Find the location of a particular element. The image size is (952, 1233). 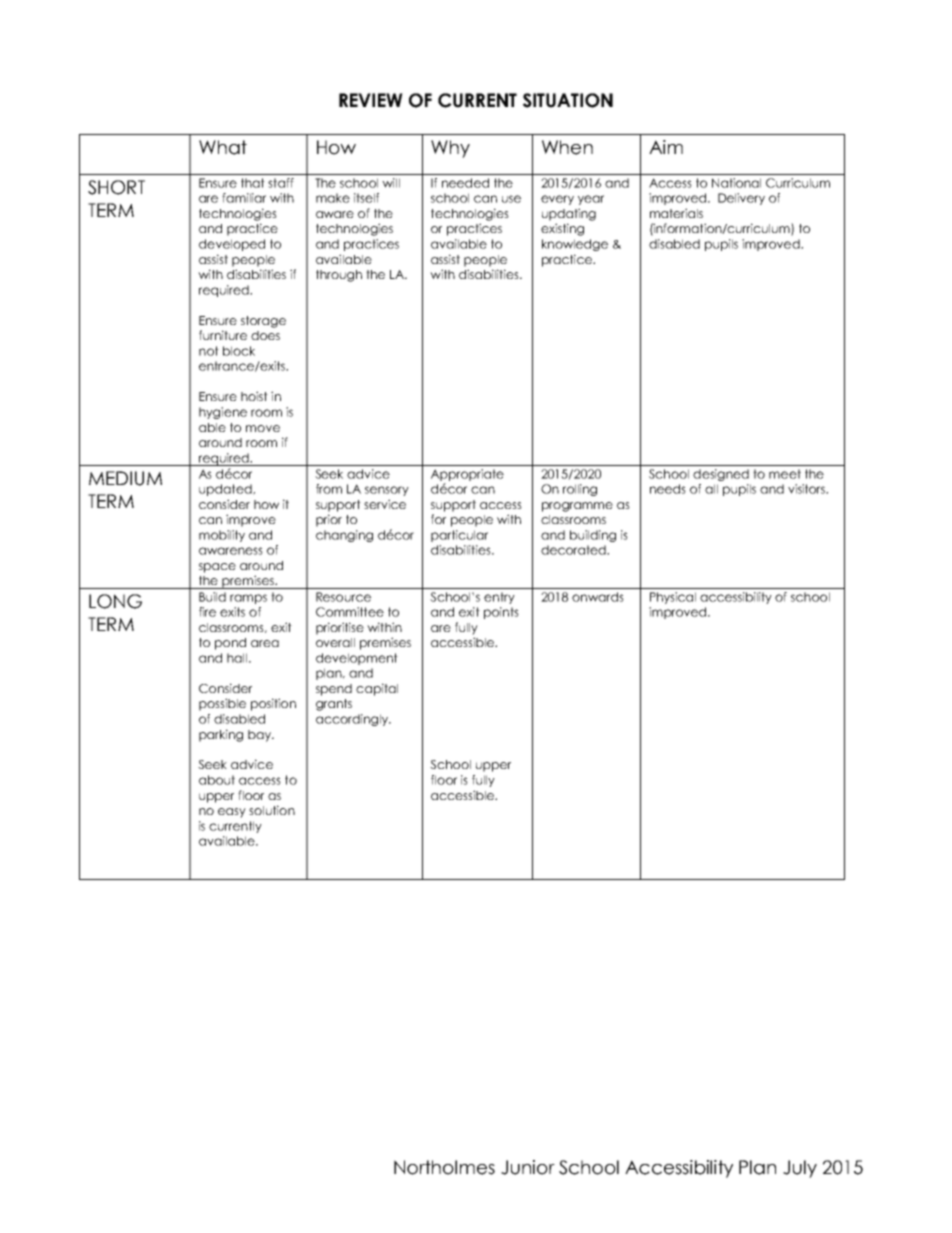

What is located at coordinates (223, 147).
